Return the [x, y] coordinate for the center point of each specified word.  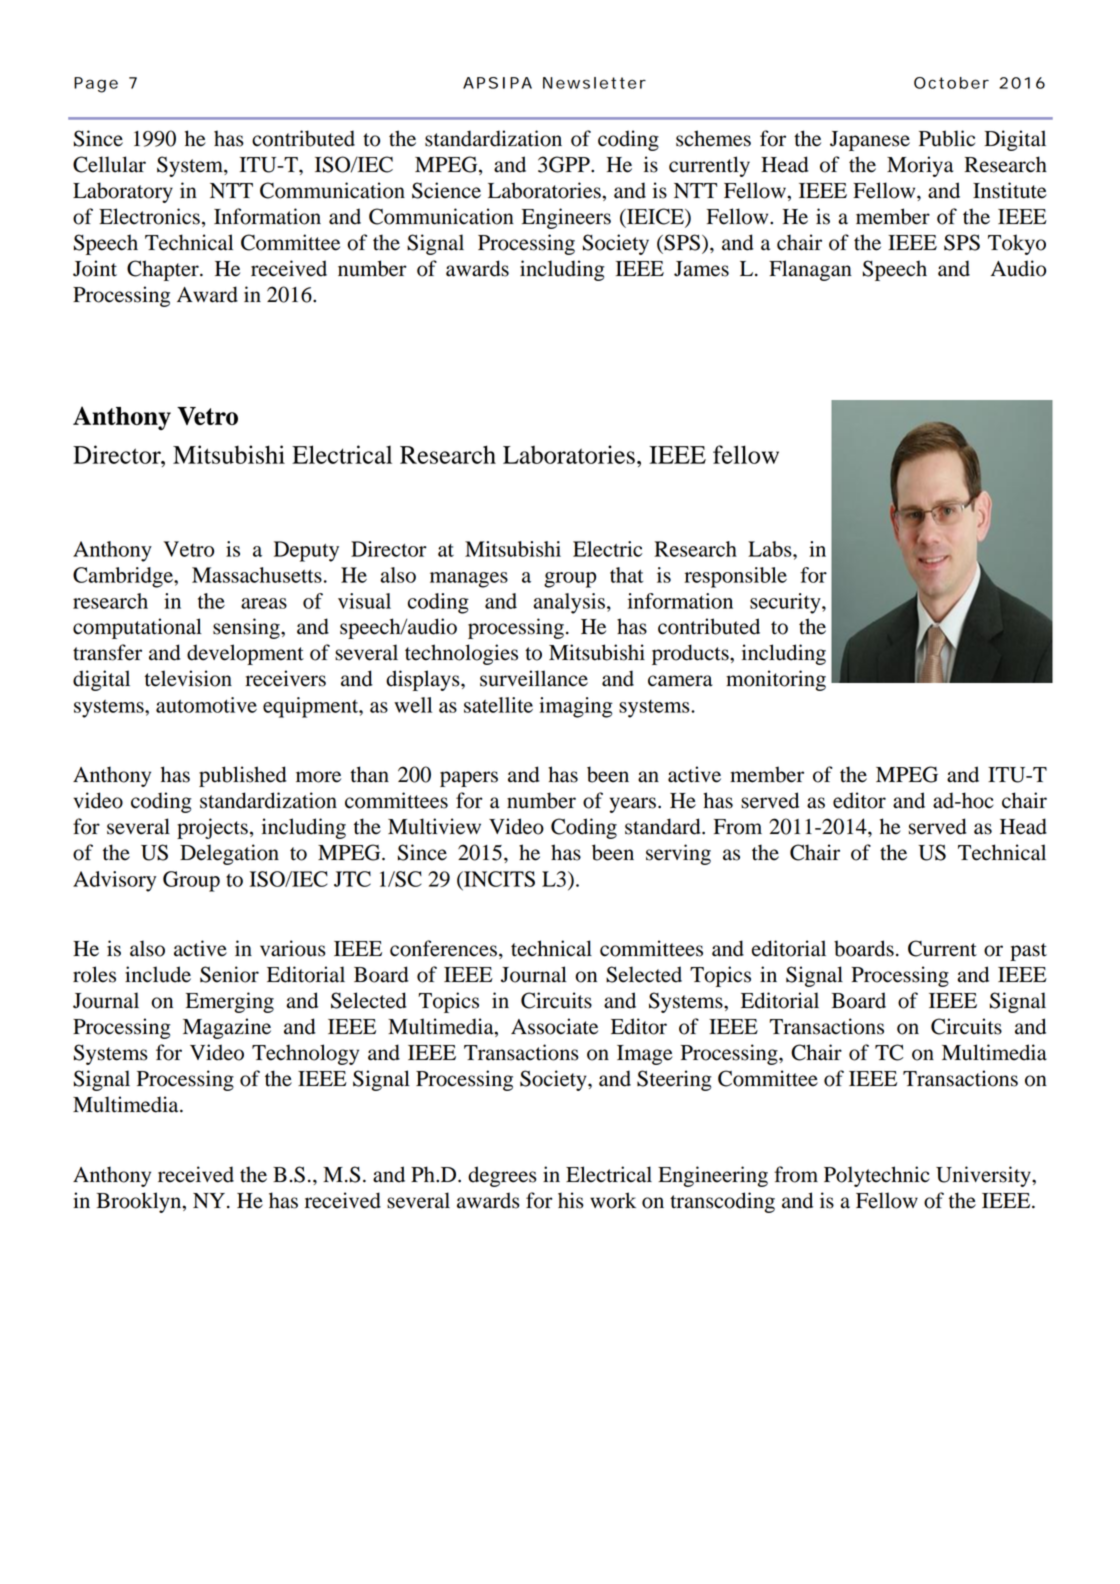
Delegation [229, 854]
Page [96, 85]
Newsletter [594, 83]
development [245, 654]
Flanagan [810, 270]
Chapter [164, 270]
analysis [569, 603]
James [701, 269]
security [786, 603]
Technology [305, 1054]
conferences [443, 948]
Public [947, 138]
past [1028, 952]
